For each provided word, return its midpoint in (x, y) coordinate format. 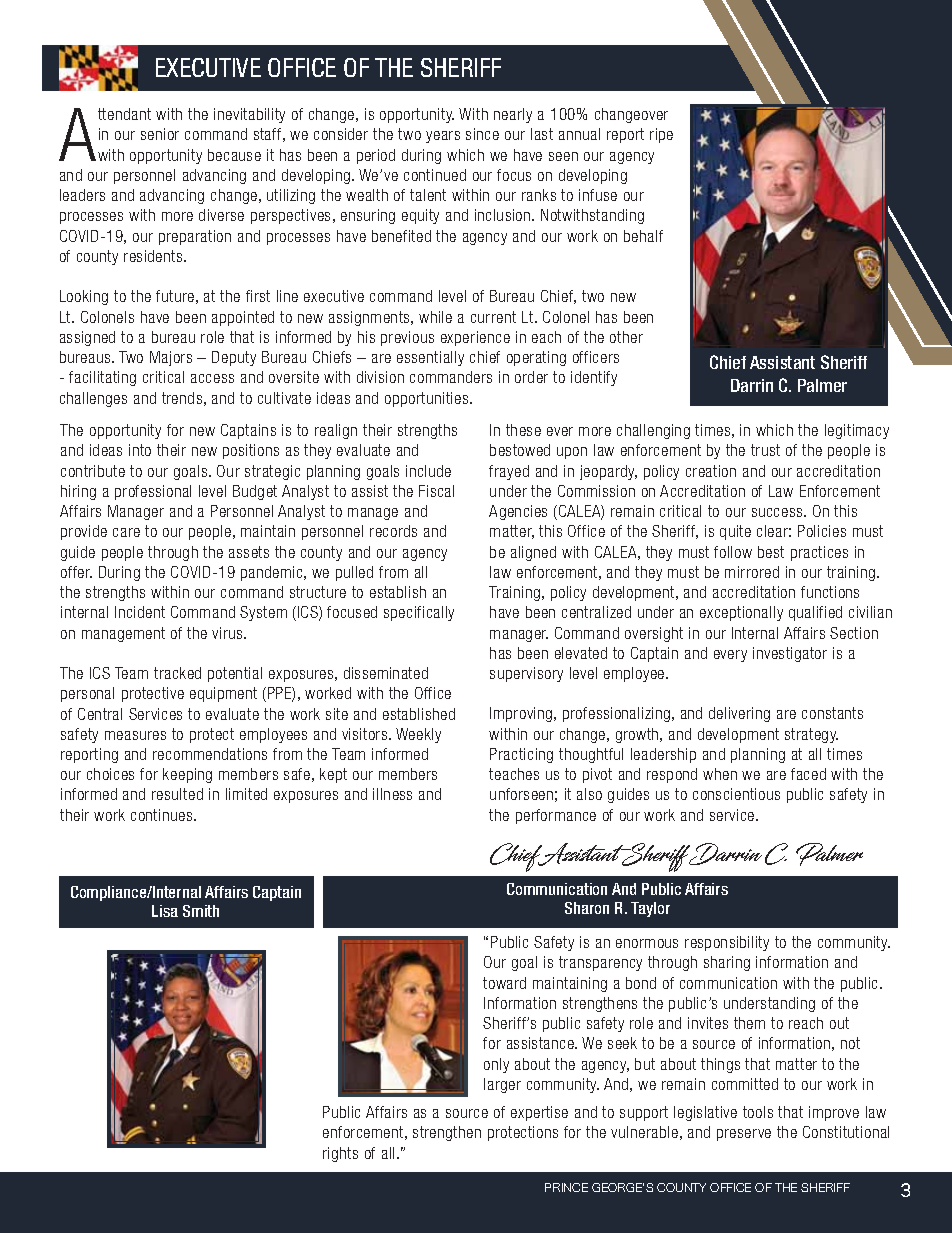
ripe (661, 135)
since (482, 134)
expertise (539, 1113)
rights (340, 1154)
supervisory (526, 674)
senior (160, 134)
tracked (177, 673)
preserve (744, 1135)
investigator (790, 654)
